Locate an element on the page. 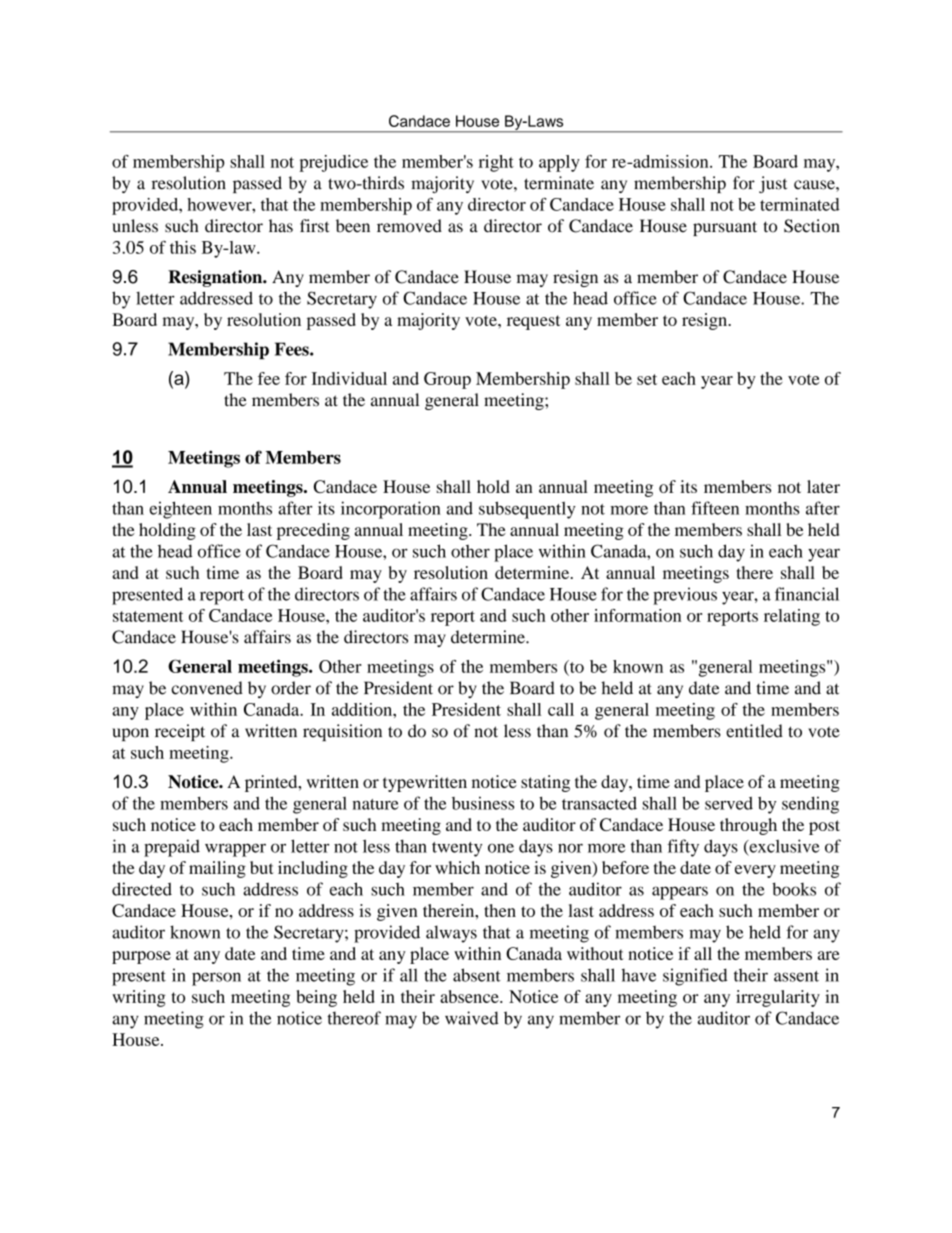  just is located at coordinates (773, 184).
